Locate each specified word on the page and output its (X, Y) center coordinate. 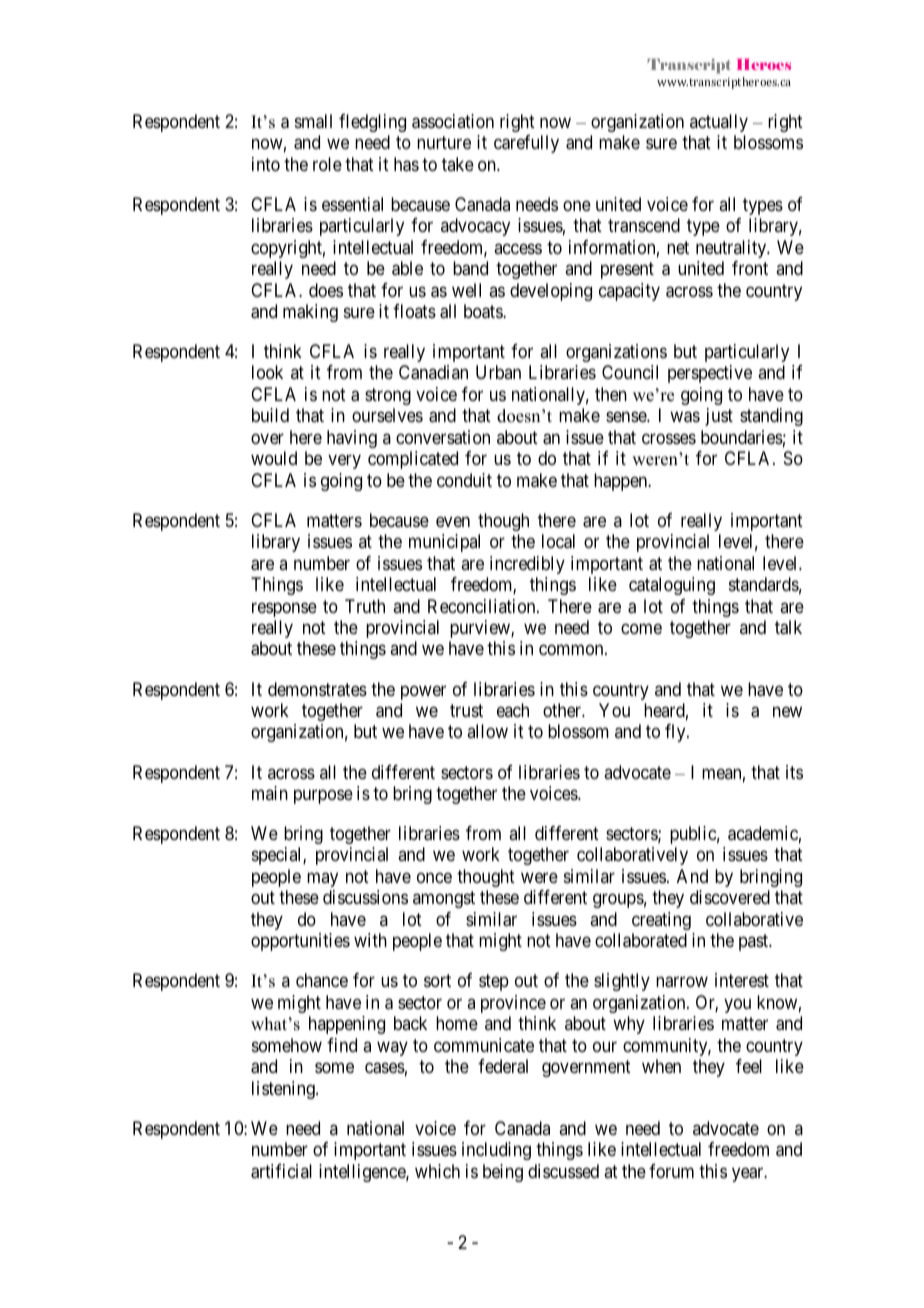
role (327, 164)
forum (671, 1171)
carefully (526, 144)
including (496, 1151)
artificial (281, 1171)
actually (719, 123)
